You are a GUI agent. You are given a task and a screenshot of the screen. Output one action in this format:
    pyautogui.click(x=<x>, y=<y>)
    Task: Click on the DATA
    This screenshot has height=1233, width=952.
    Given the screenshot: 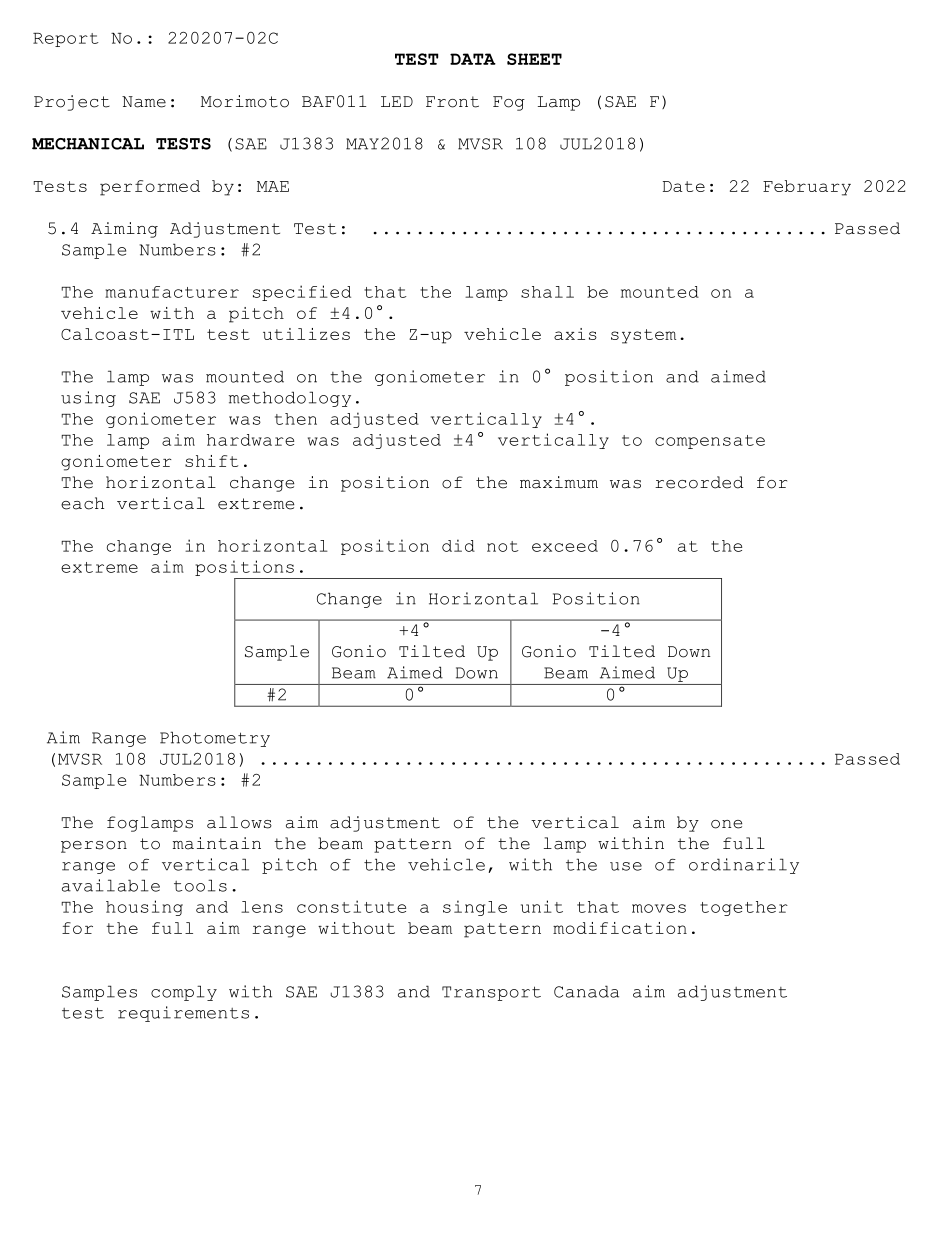 What is the action you would take?
    pyautogui.click(x=473, y=59)
